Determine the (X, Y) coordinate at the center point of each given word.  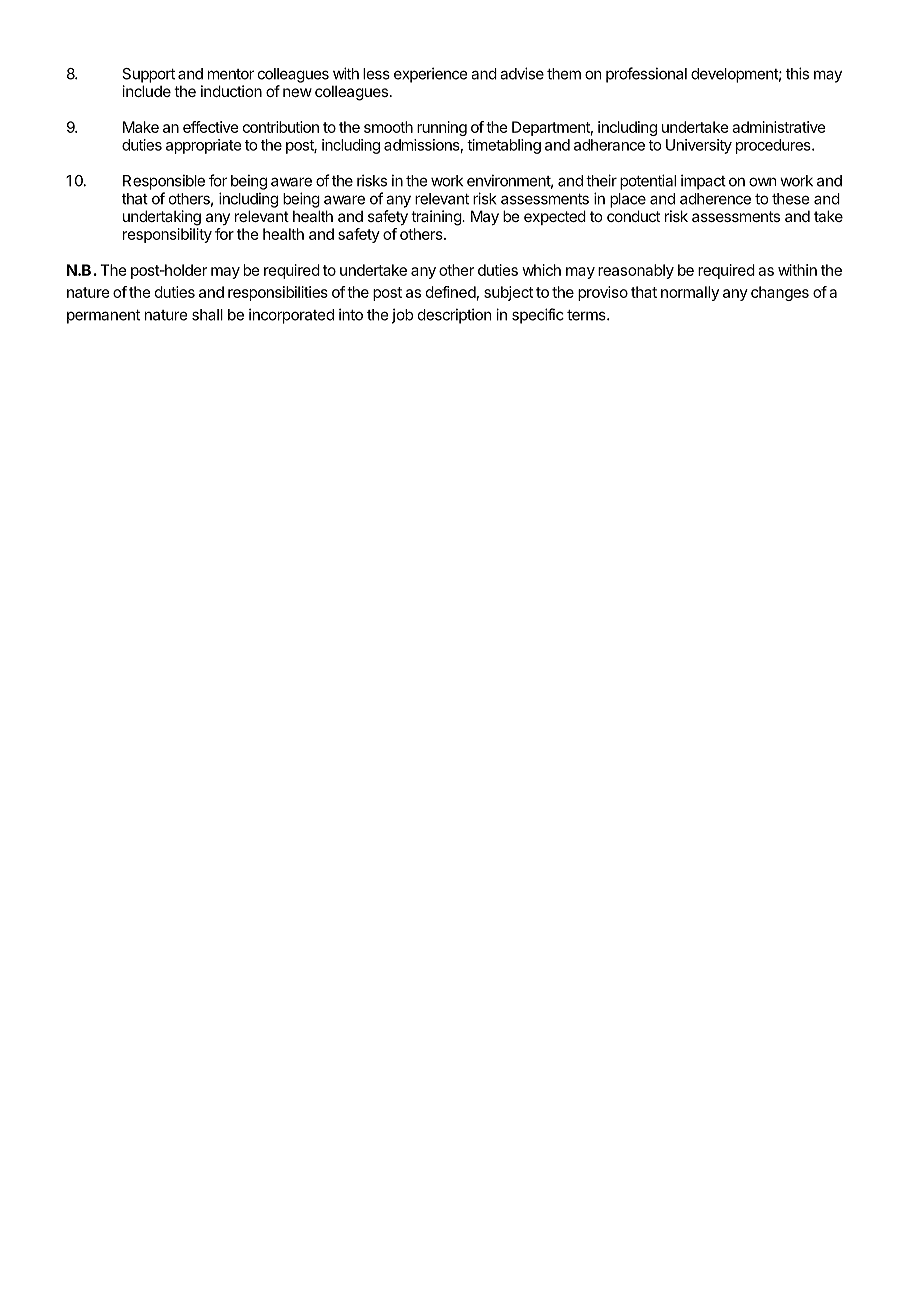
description (454, 316)
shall (207, 315)
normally (690, 293)
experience (430, 75)
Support (148, 75)
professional (646, 75)
